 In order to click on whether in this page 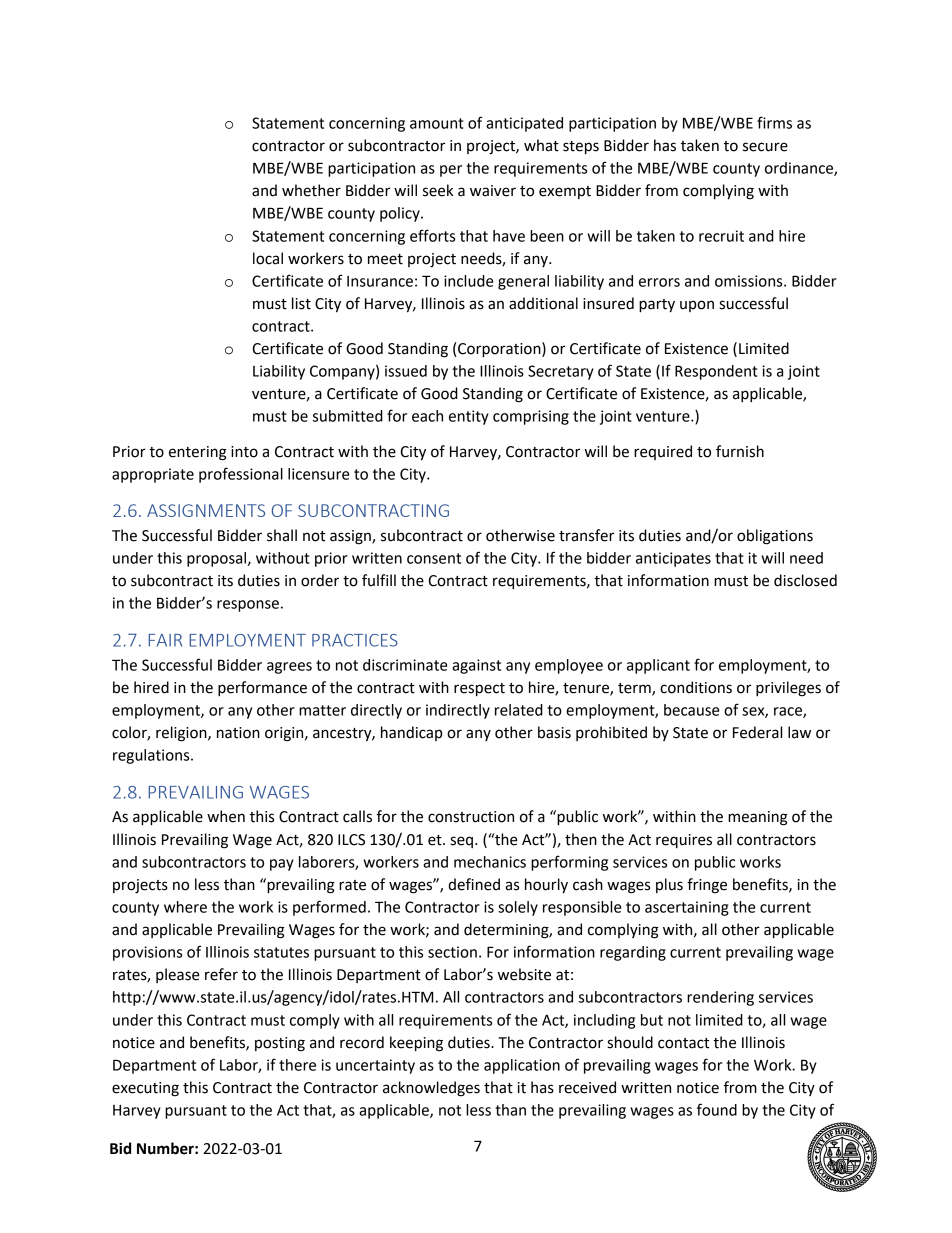, I will do `click(311, 190)`.
